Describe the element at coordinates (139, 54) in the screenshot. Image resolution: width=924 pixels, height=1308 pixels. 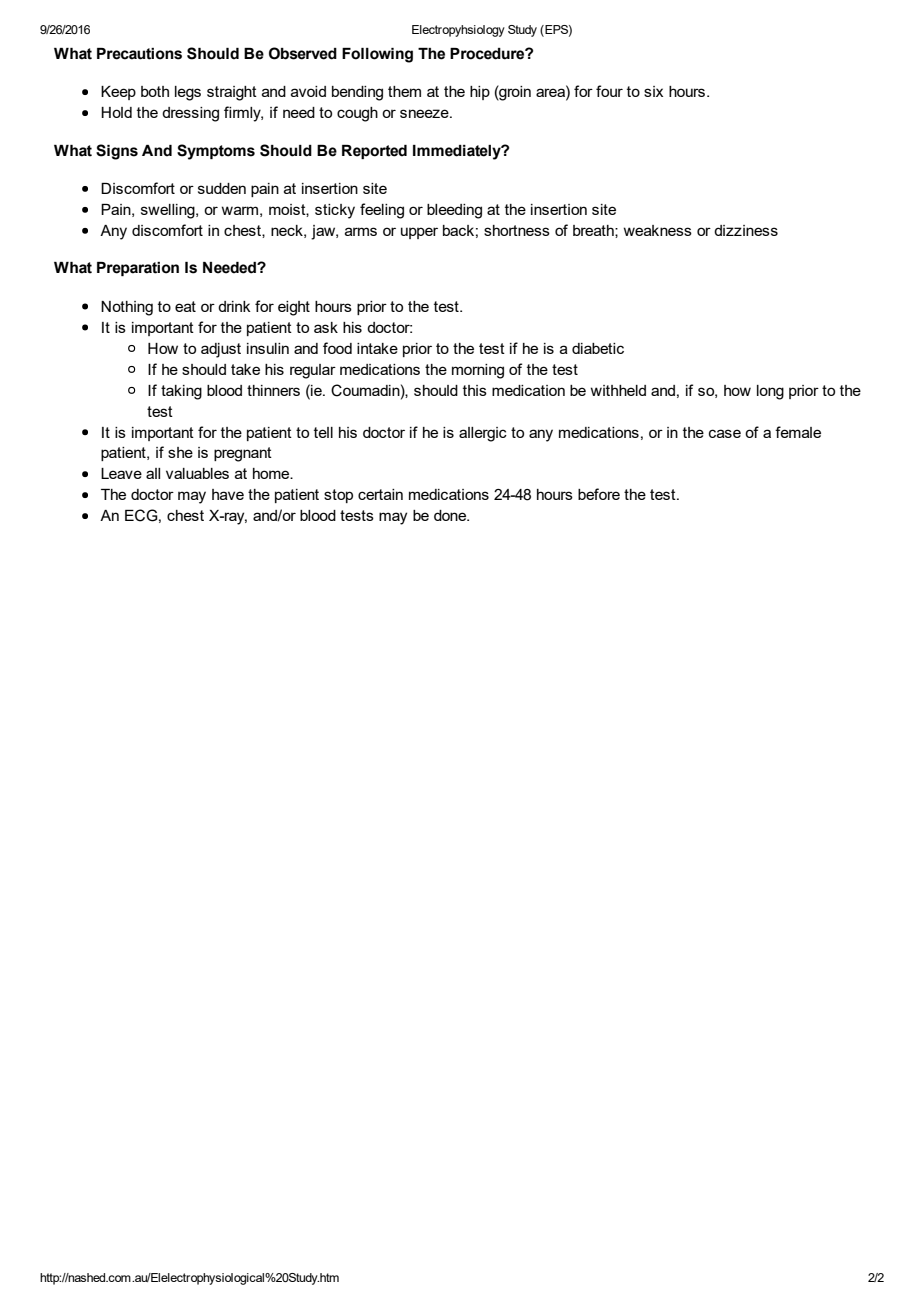
I see `Precautions` at that location.
